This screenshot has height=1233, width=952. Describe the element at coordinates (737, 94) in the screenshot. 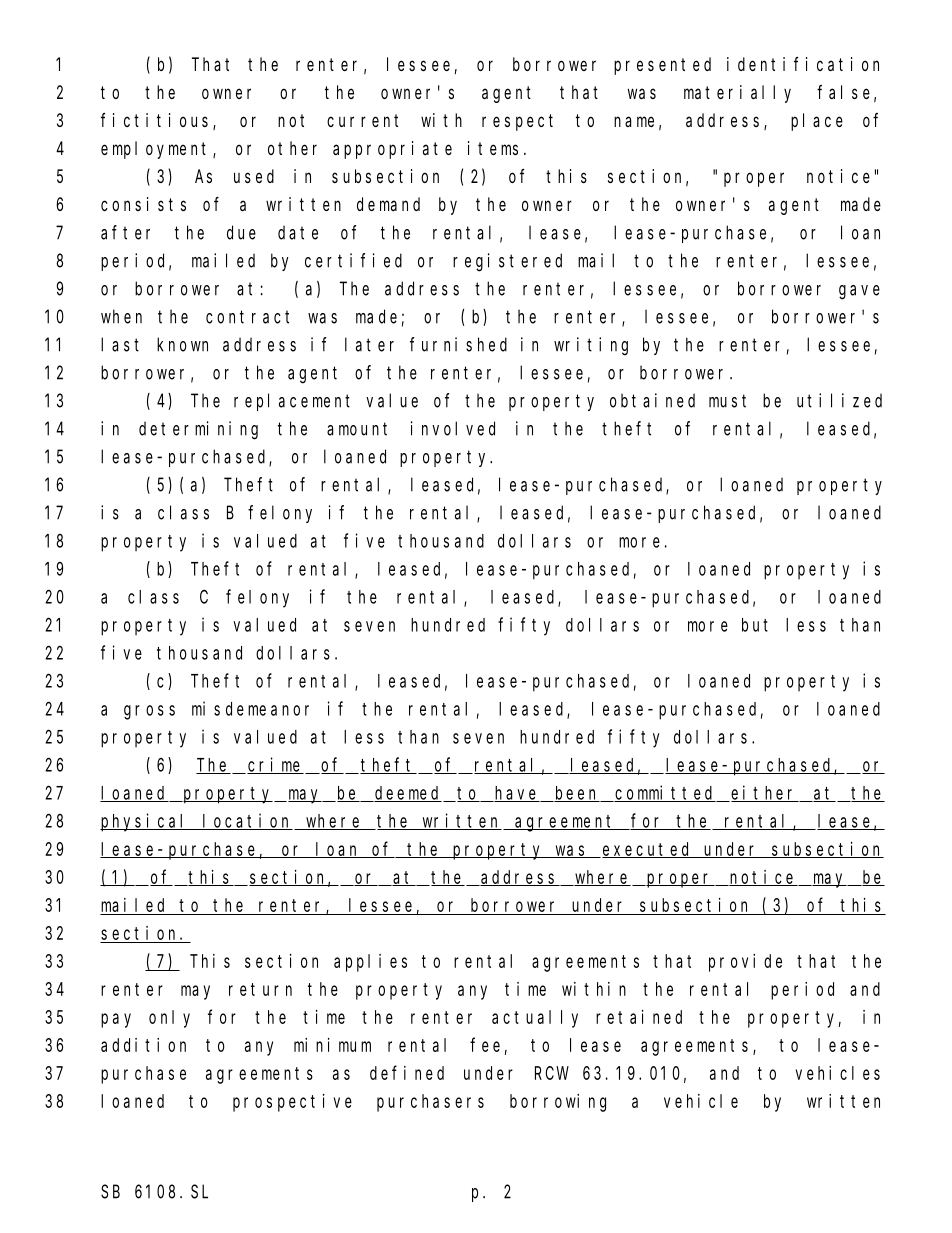

I see `materially` at that location.
